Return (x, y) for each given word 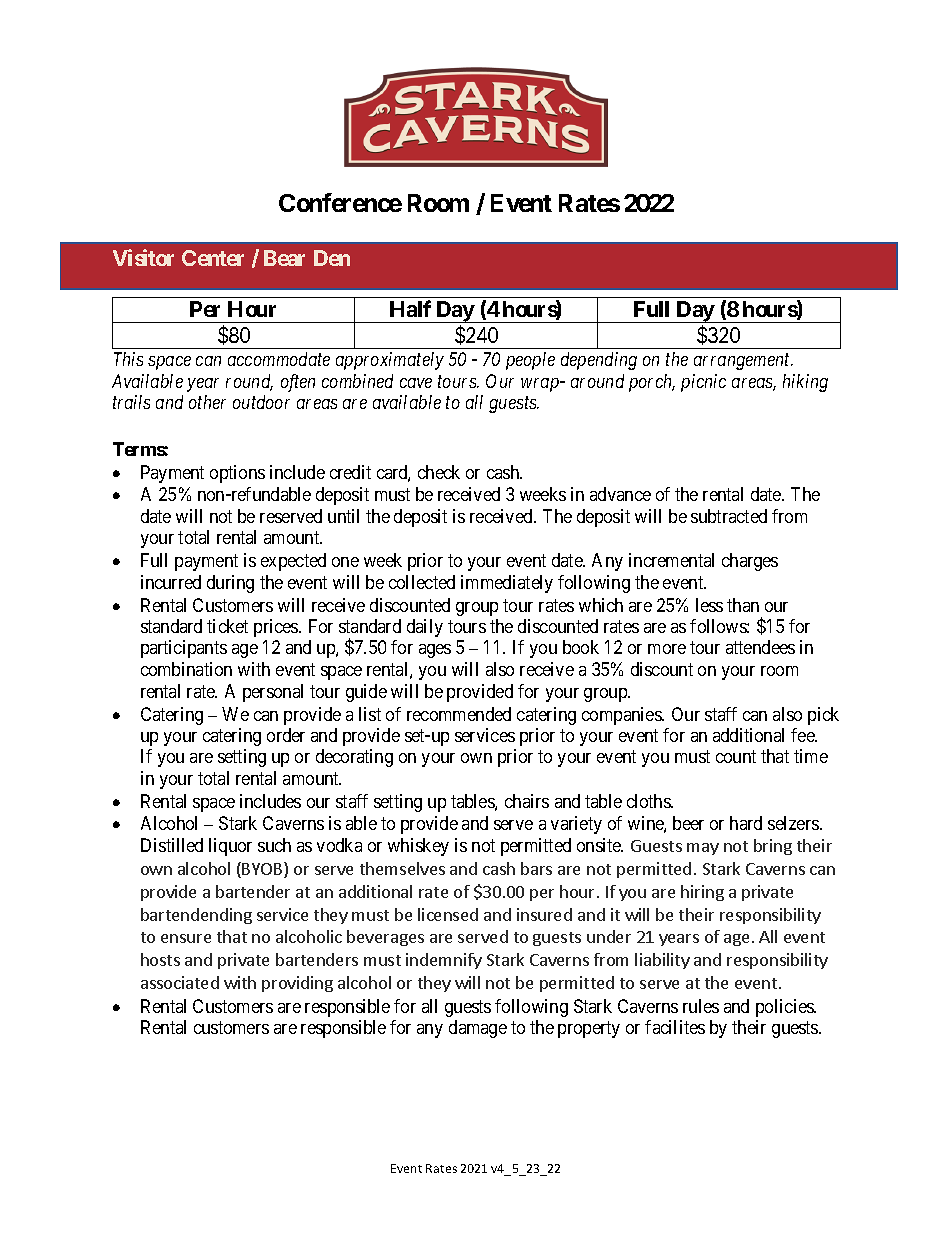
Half (410, 308)
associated (180, 982)
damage (478, 1029)
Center (213, 258)
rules (701, 1006)
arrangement (743, 362)
